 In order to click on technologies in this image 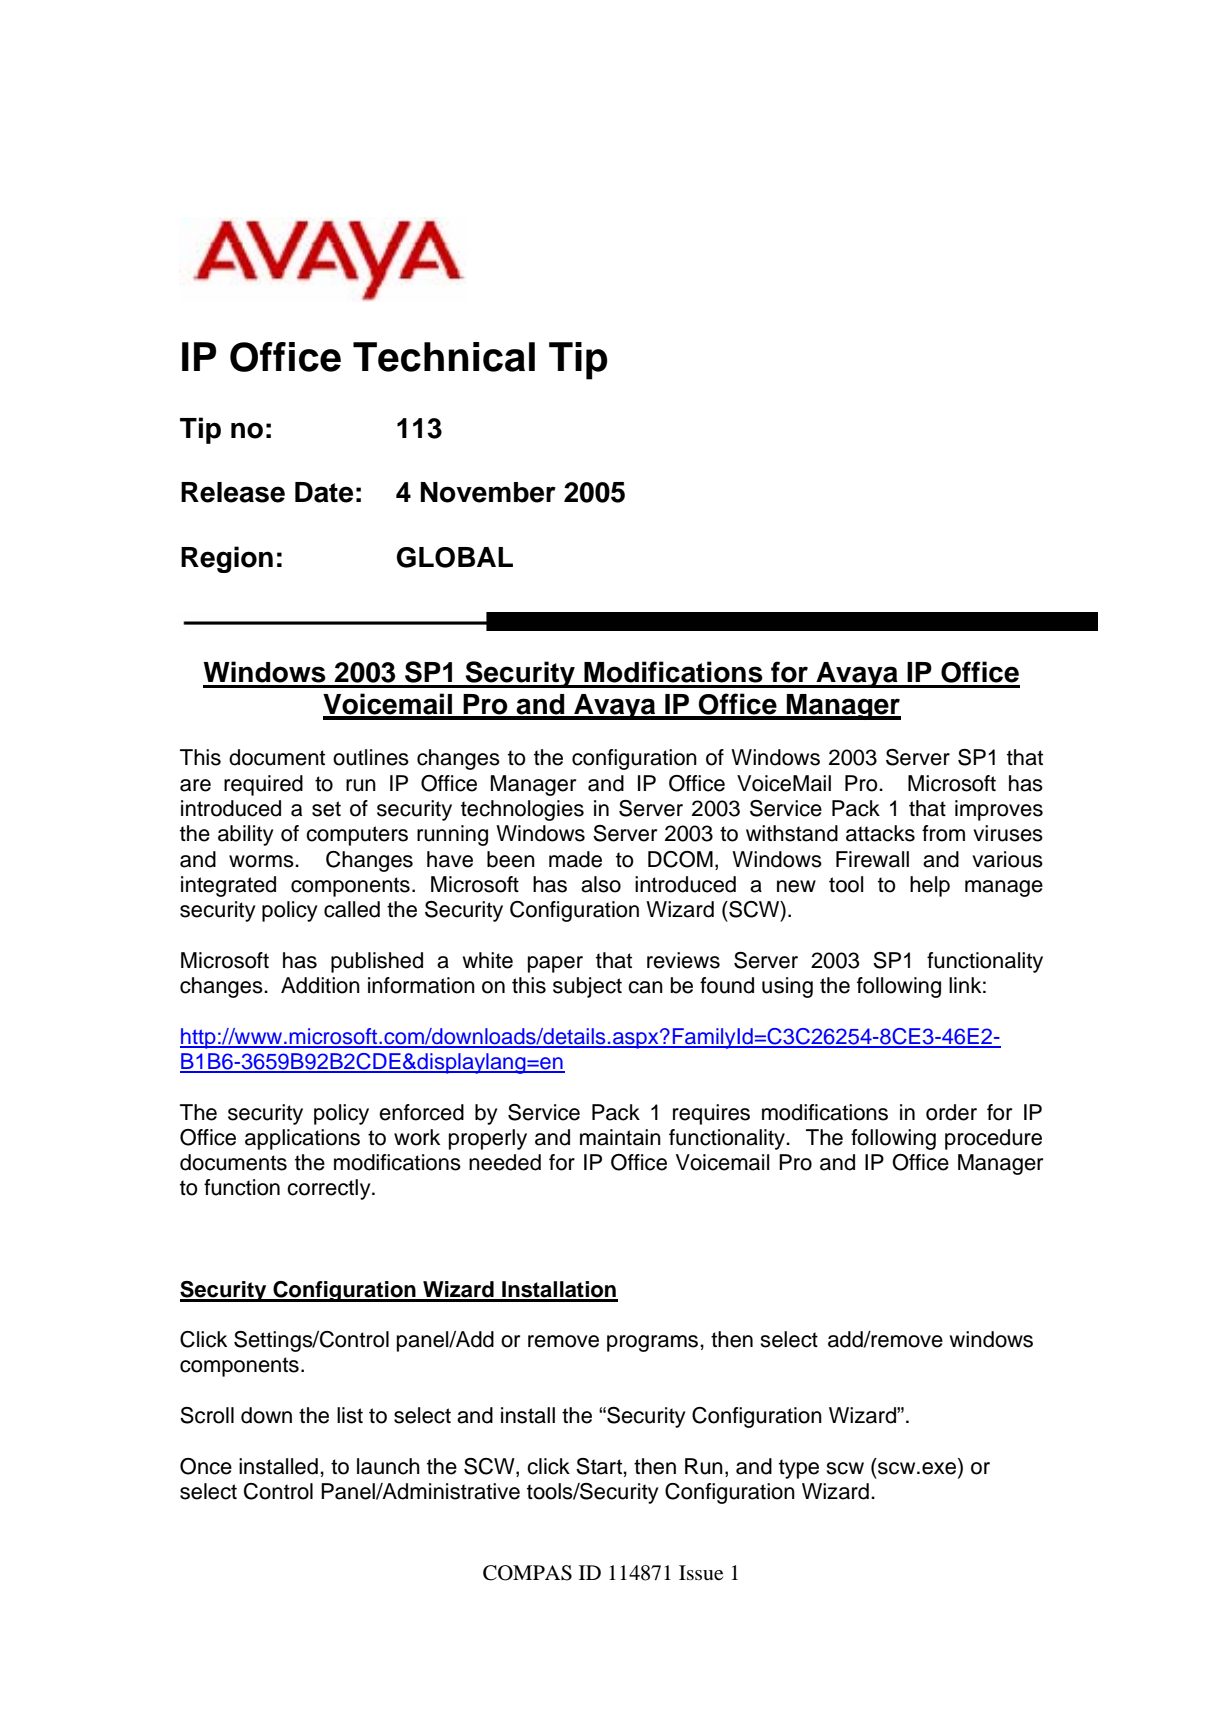, I will do `click(522, 810)`.
